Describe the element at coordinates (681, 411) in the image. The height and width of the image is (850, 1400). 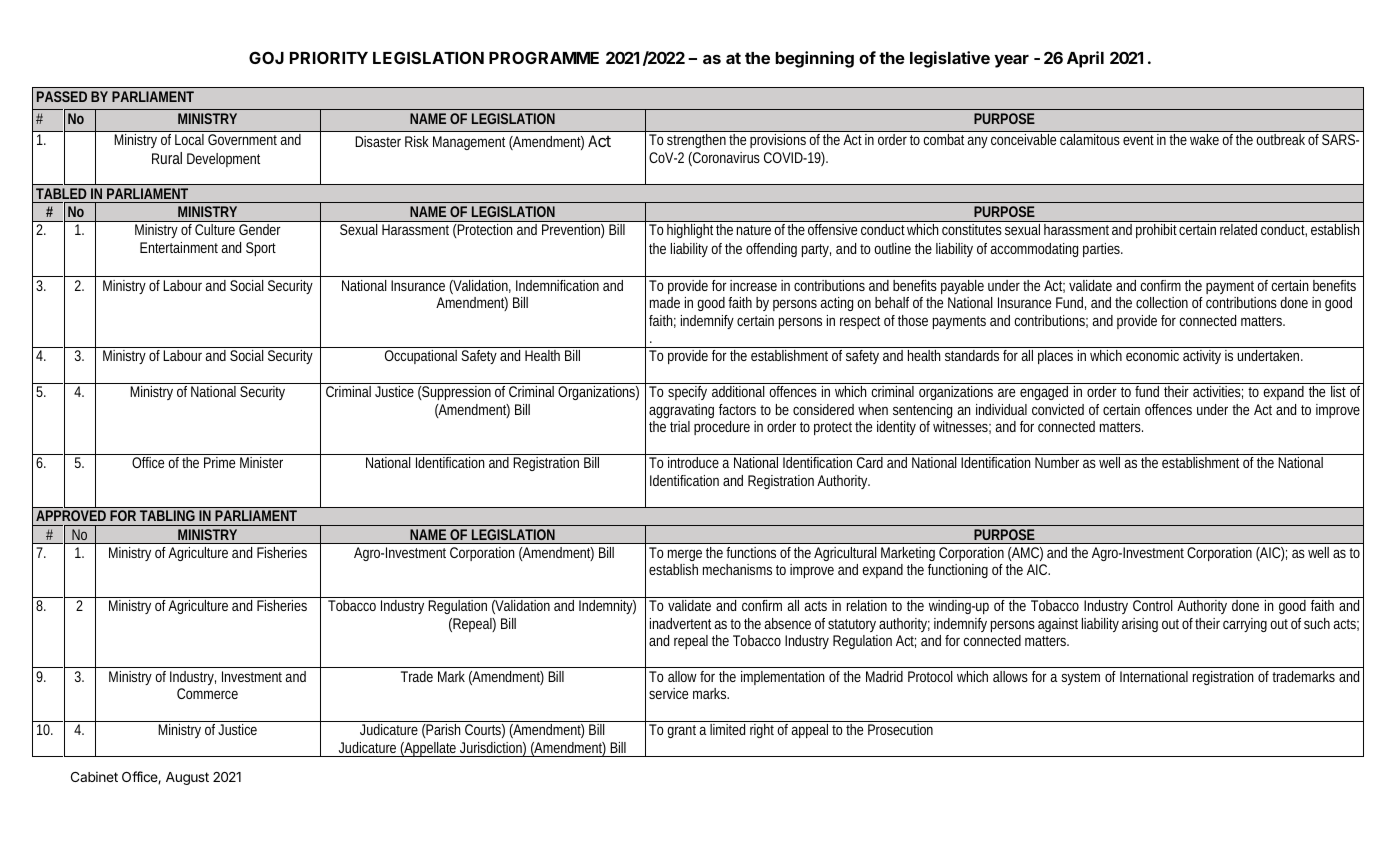
I see `aggravating` at that location.
